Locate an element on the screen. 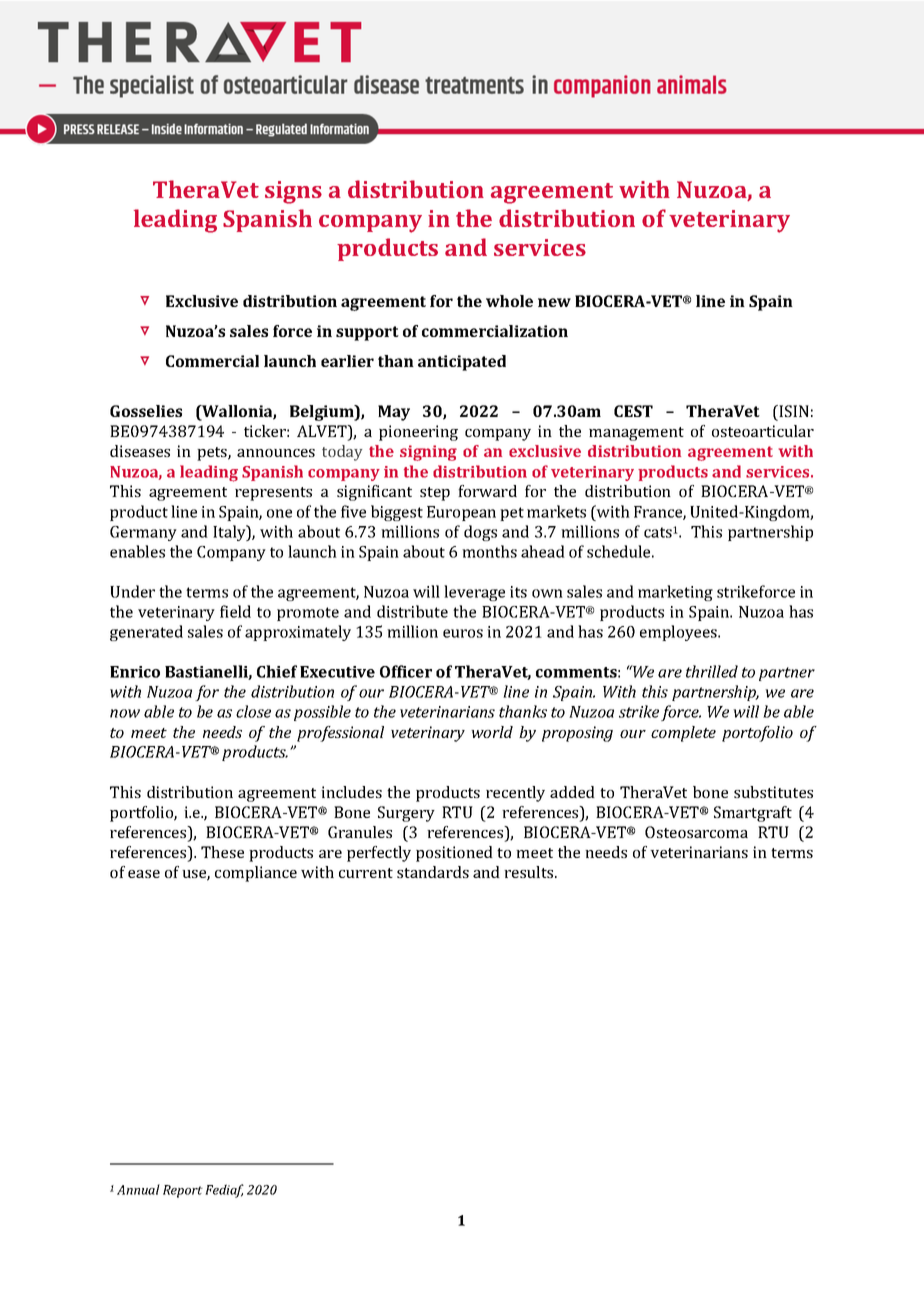 This screenshot has height=1308, width=924. Annual is located at coordinates (138, 1189).
